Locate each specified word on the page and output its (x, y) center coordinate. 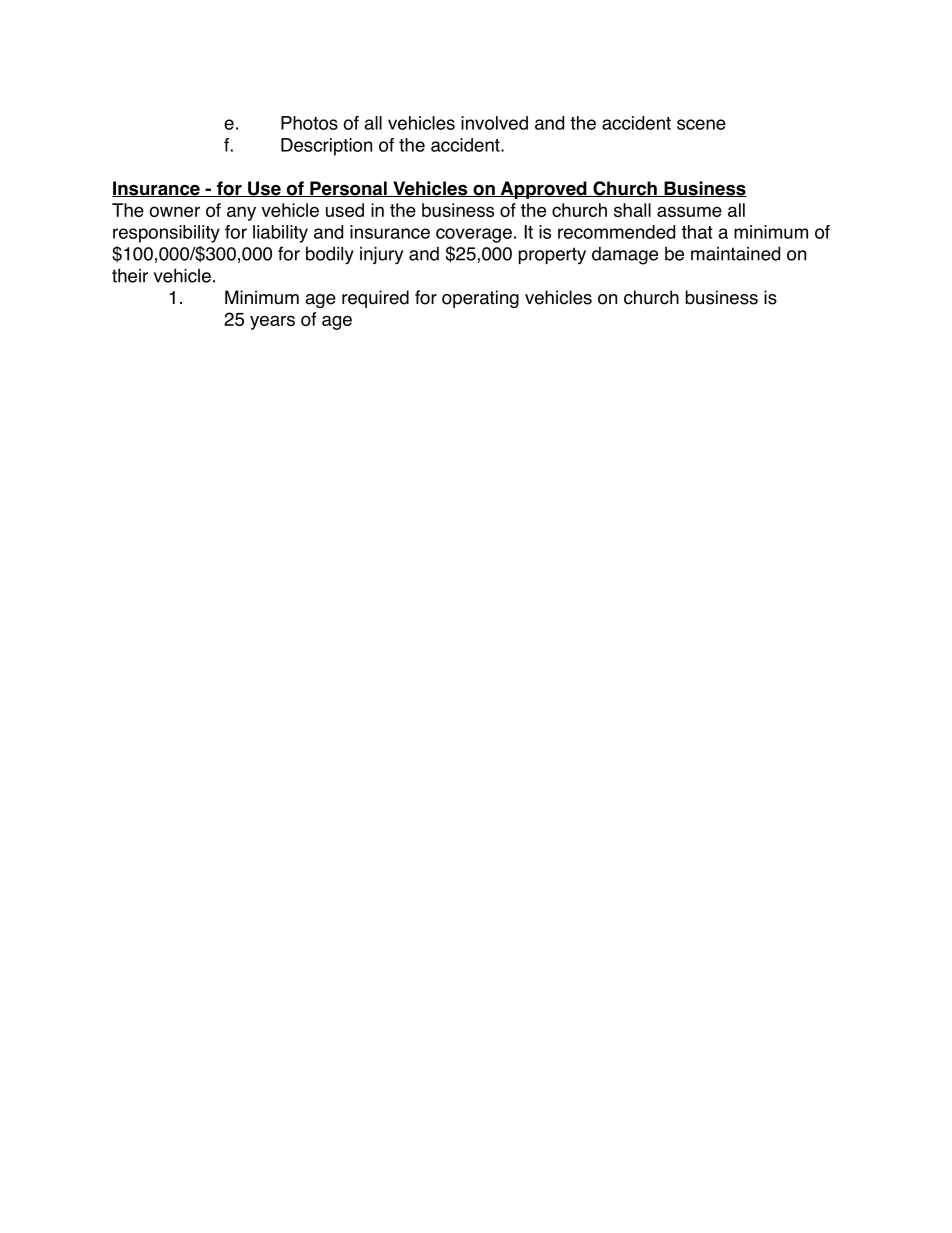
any (241, 213)
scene (701, 124)
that (697, 232)
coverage (474, 235)
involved (494, 123)
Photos (309, 123)
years (272, 322)
